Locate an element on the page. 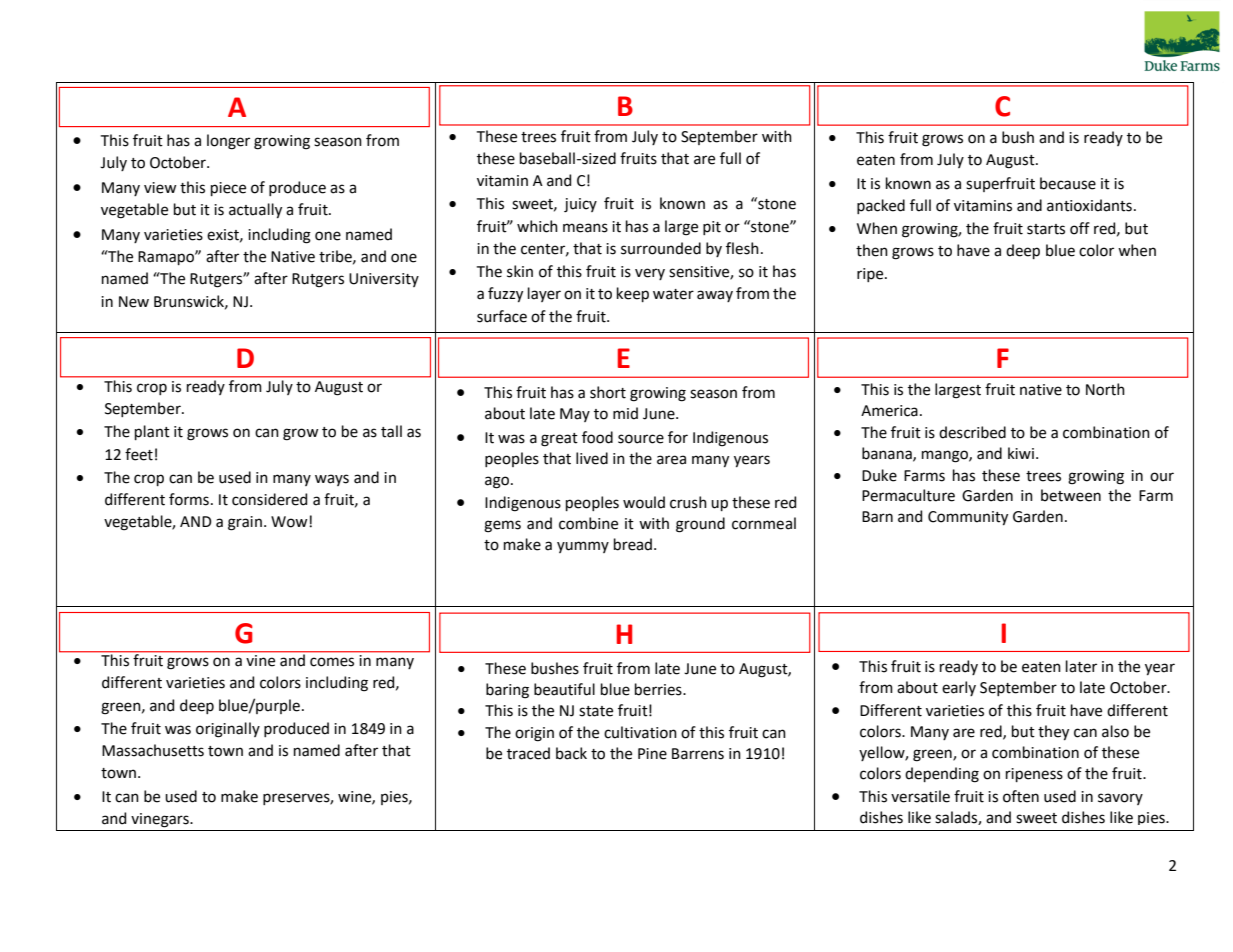 The width and height of the image is (1233, 952). short is located at coordinates (608, 392).
